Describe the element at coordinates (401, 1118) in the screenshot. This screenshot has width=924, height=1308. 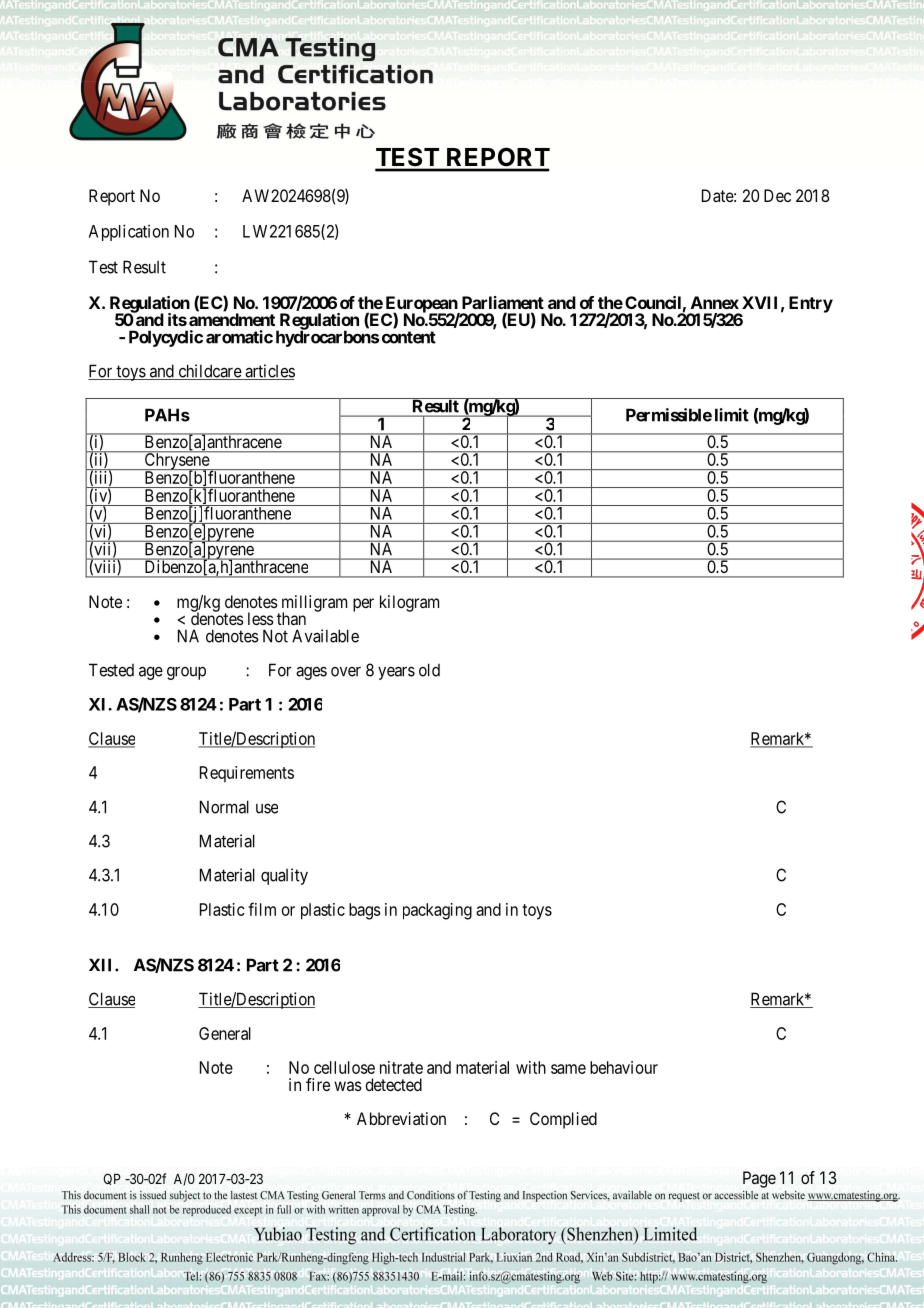
I see `Abbreviation` at that location.
